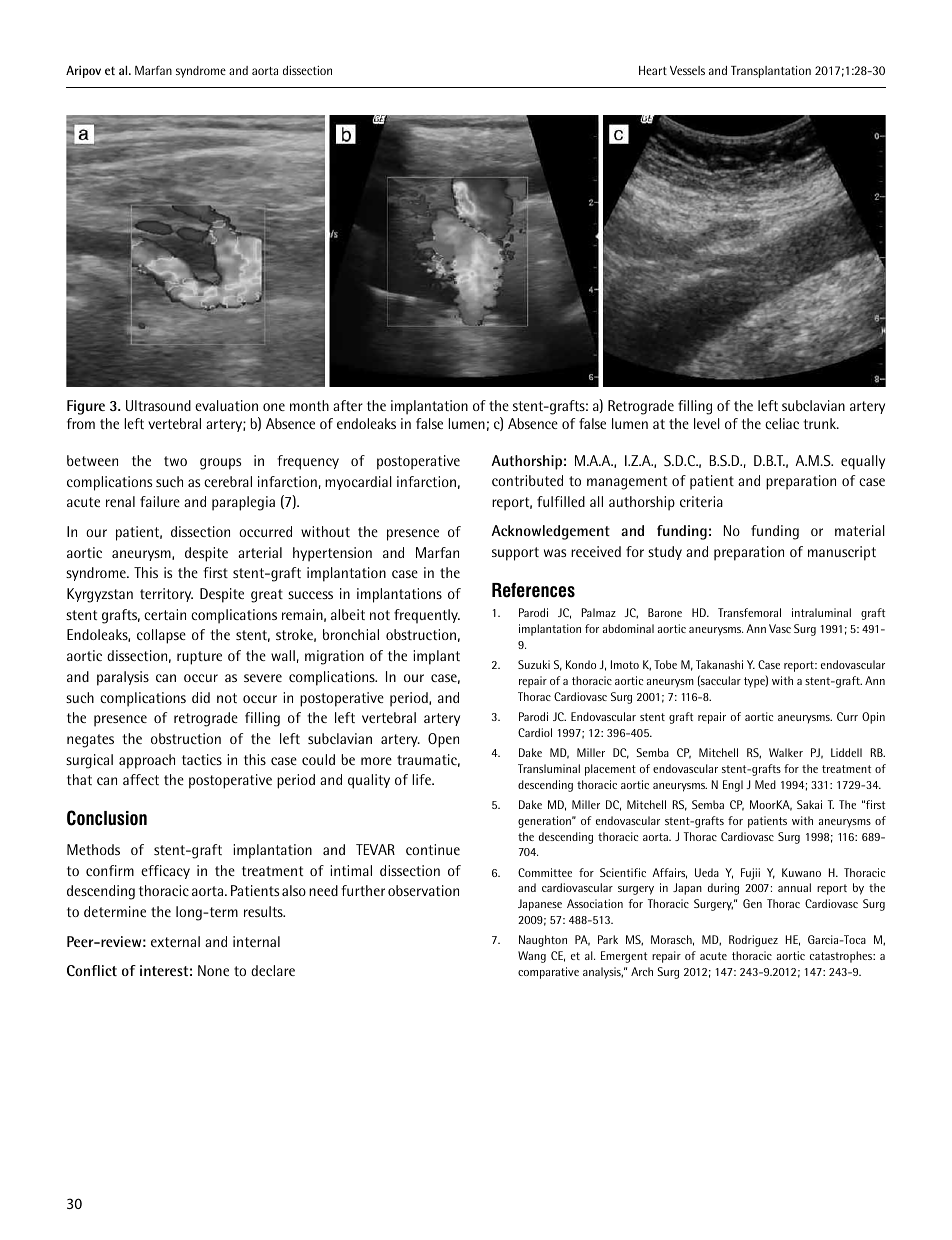  What do you see at coordinates (771, 72) in the screenshot?
I see `Transplantation` at bounding box center [771, 72].
